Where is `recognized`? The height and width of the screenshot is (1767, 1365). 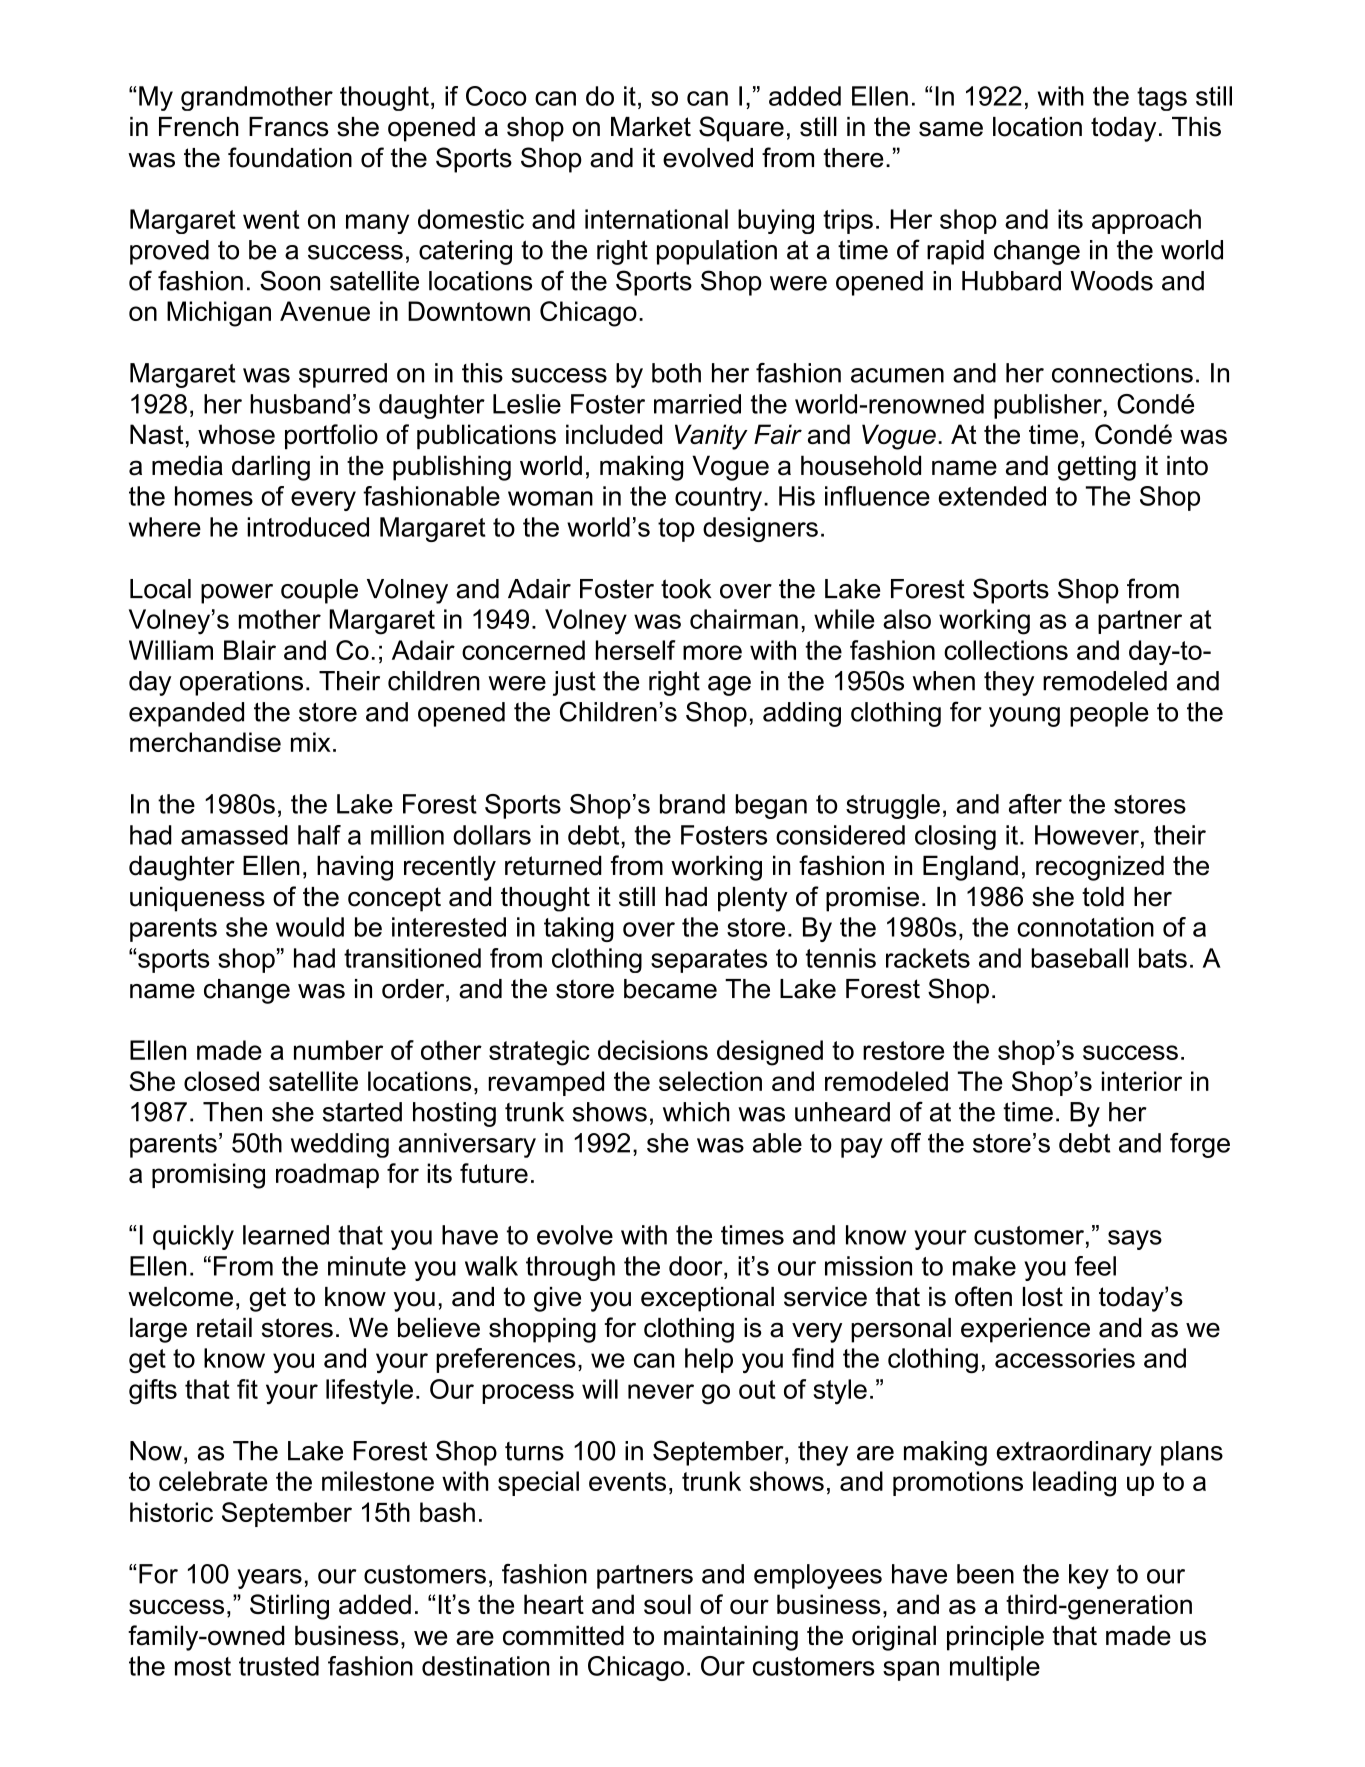 recognized is located at coordinates (1100, 868).
